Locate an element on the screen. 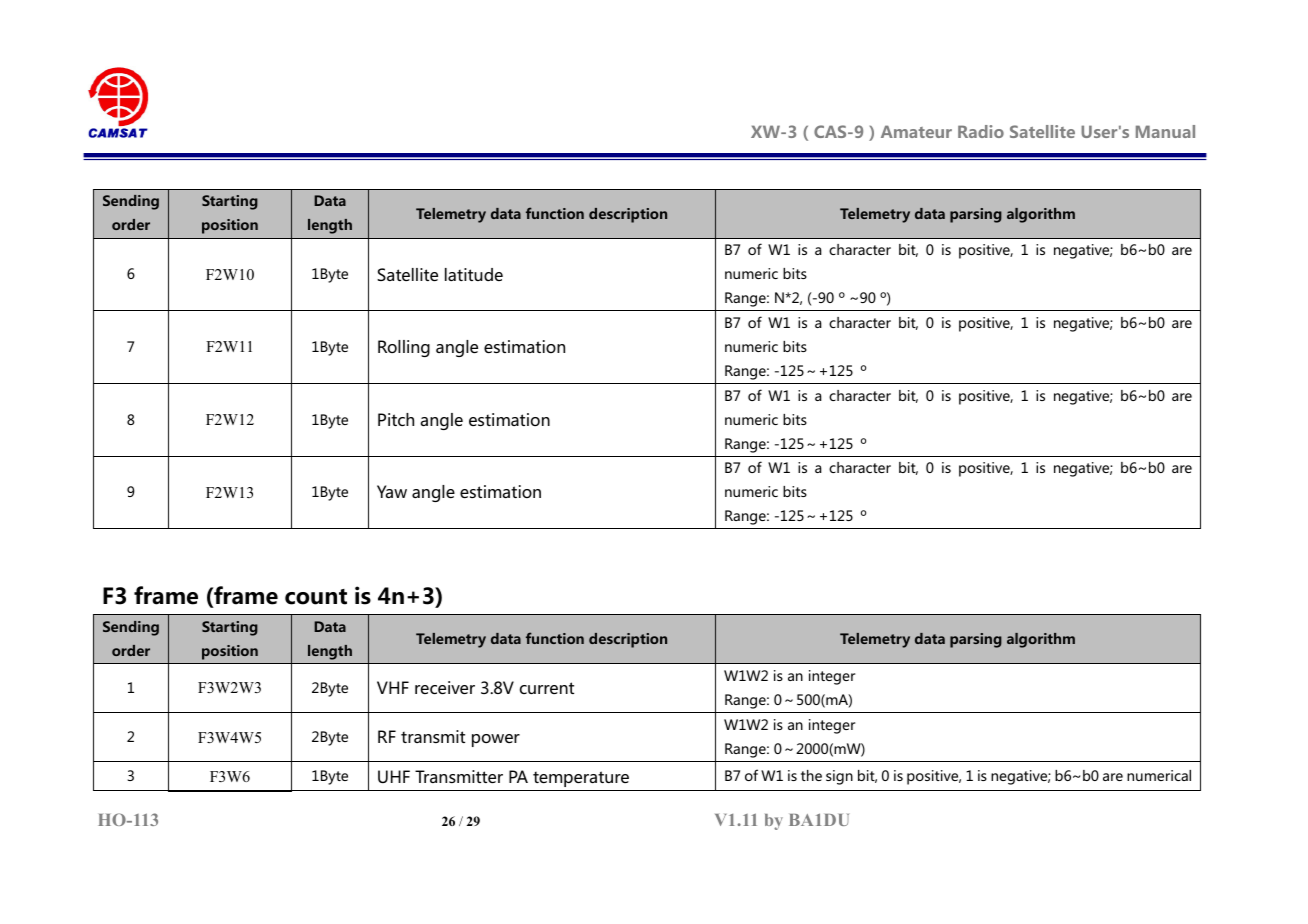 The height and width of the screenshot is (924, 1308). Manual is located at coordinates (1165, 131).
